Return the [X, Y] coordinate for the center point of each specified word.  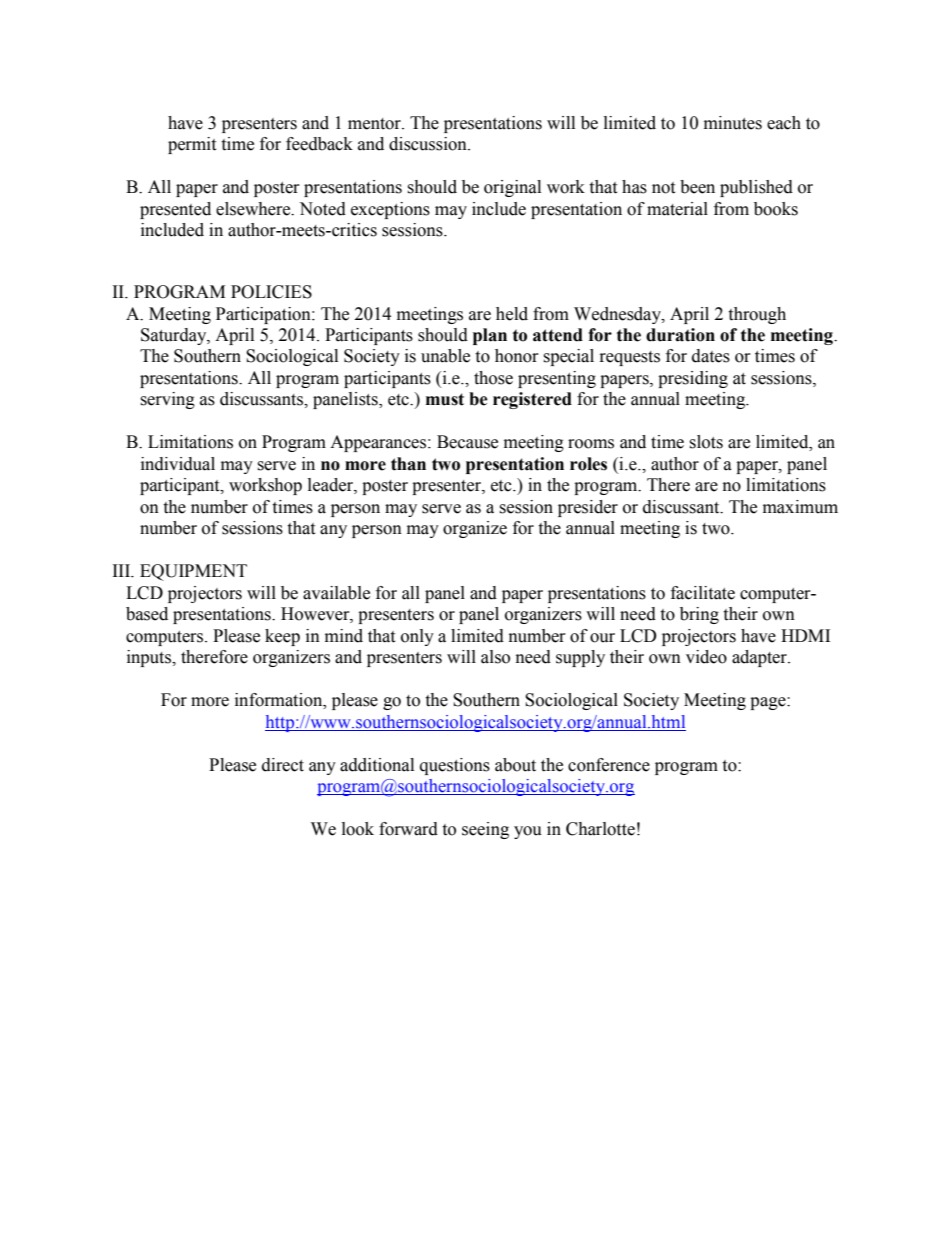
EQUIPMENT [193, 572]
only [417, 637]
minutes [733, 123]
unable [445, 356]
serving [167, 400]
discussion [429, 144]
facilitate [703, 593]
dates [711, 356]
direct [283, 765]
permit [192, 145]
